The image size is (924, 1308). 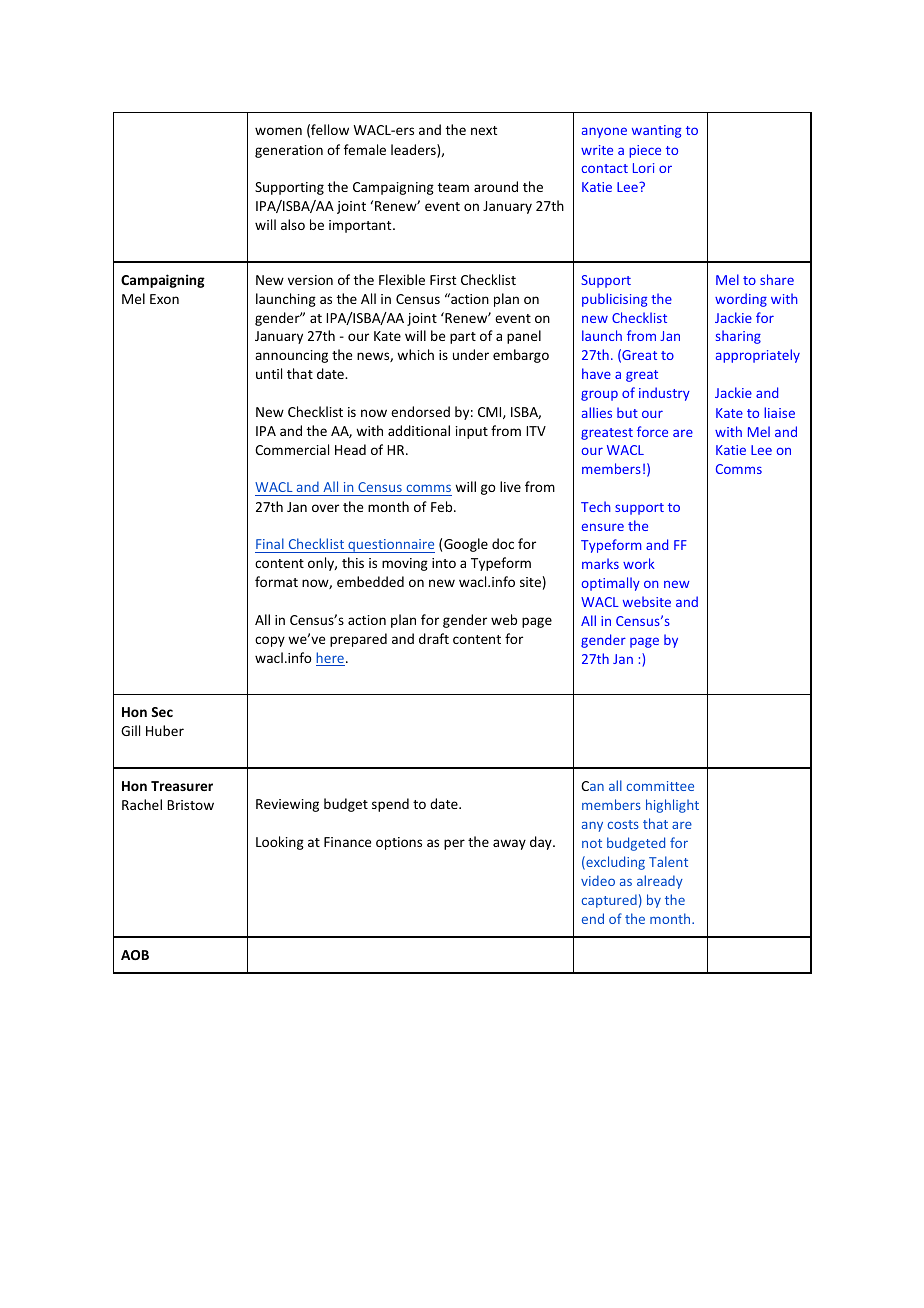 I want to click on already, so click(x=660, y=882).
